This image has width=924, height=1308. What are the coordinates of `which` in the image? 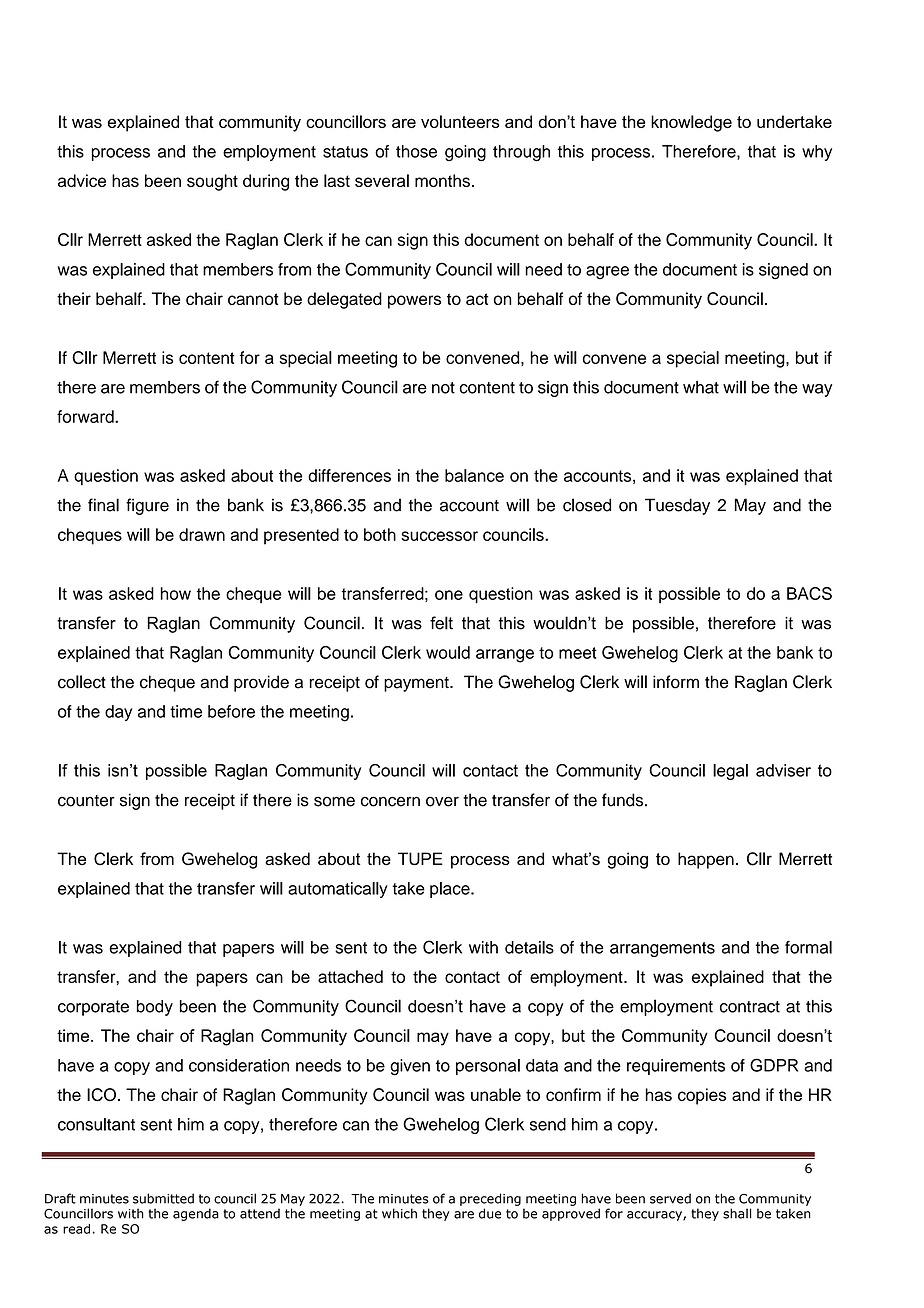 It's located at (399, 1213).
